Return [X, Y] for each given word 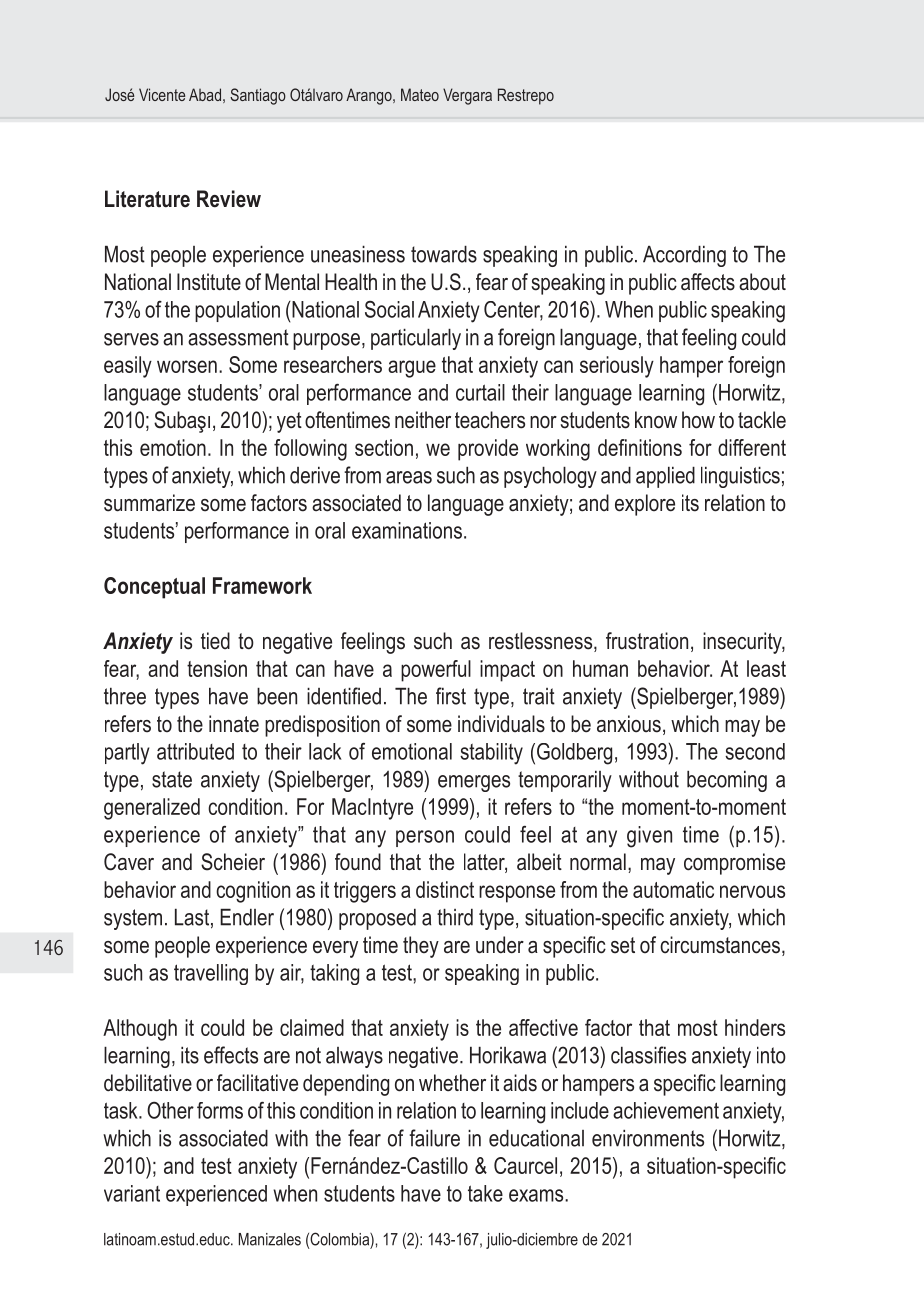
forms [220, 1110]
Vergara [467, 96]
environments [648, 1138]
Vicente [162, 94]
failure [434, 1138]
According [684, 256]
